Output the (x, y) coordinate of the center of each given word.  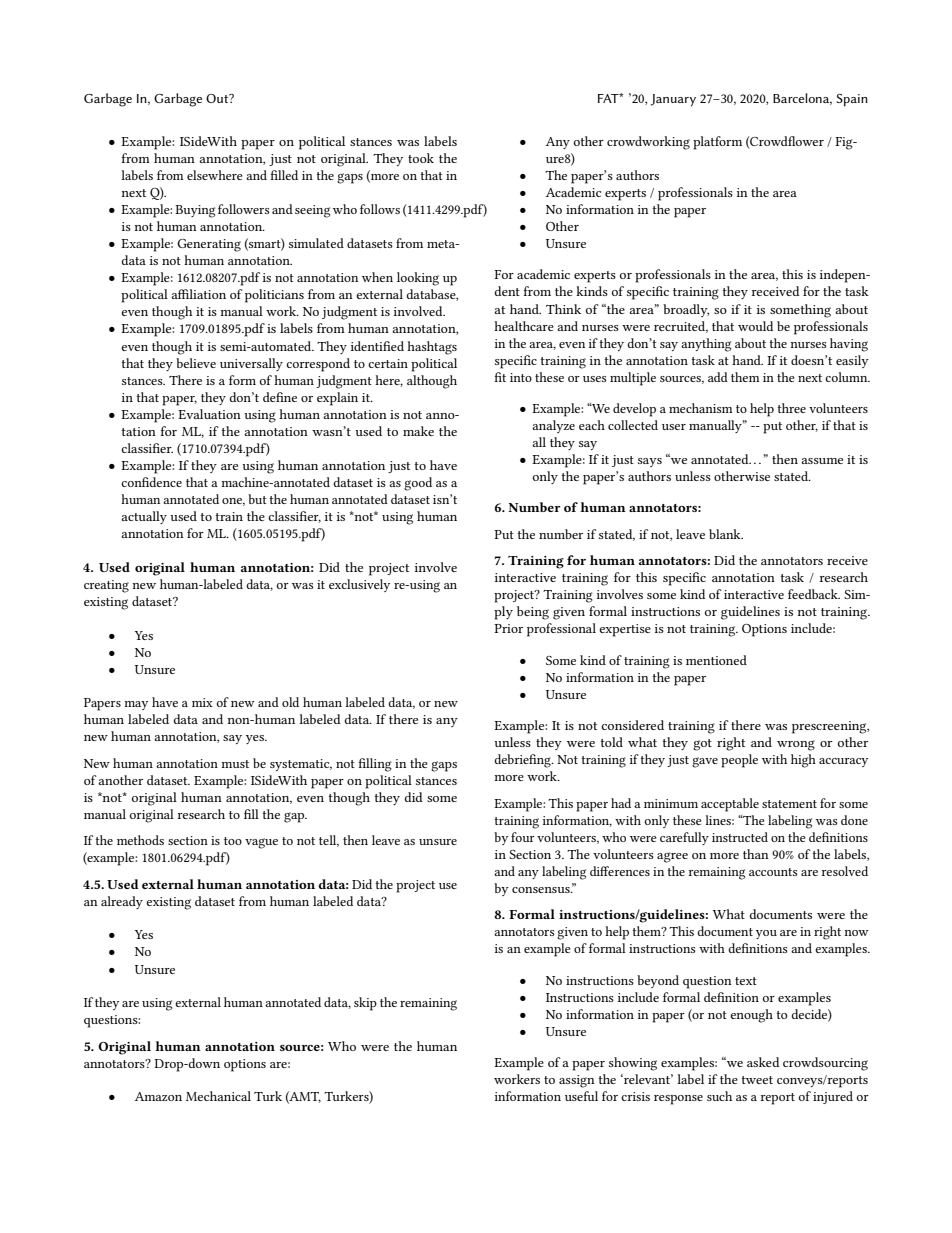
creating (106, 586)
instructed (740, 837)
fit (500, 377)
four (523, 837)
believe (196, 363)
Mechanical (218, 1096)
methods (140, 840)
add (718, 377)
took (421, 158)
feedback (814, 594)
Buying (195, 211)
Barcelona (802, 99)
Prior (508, 628)
